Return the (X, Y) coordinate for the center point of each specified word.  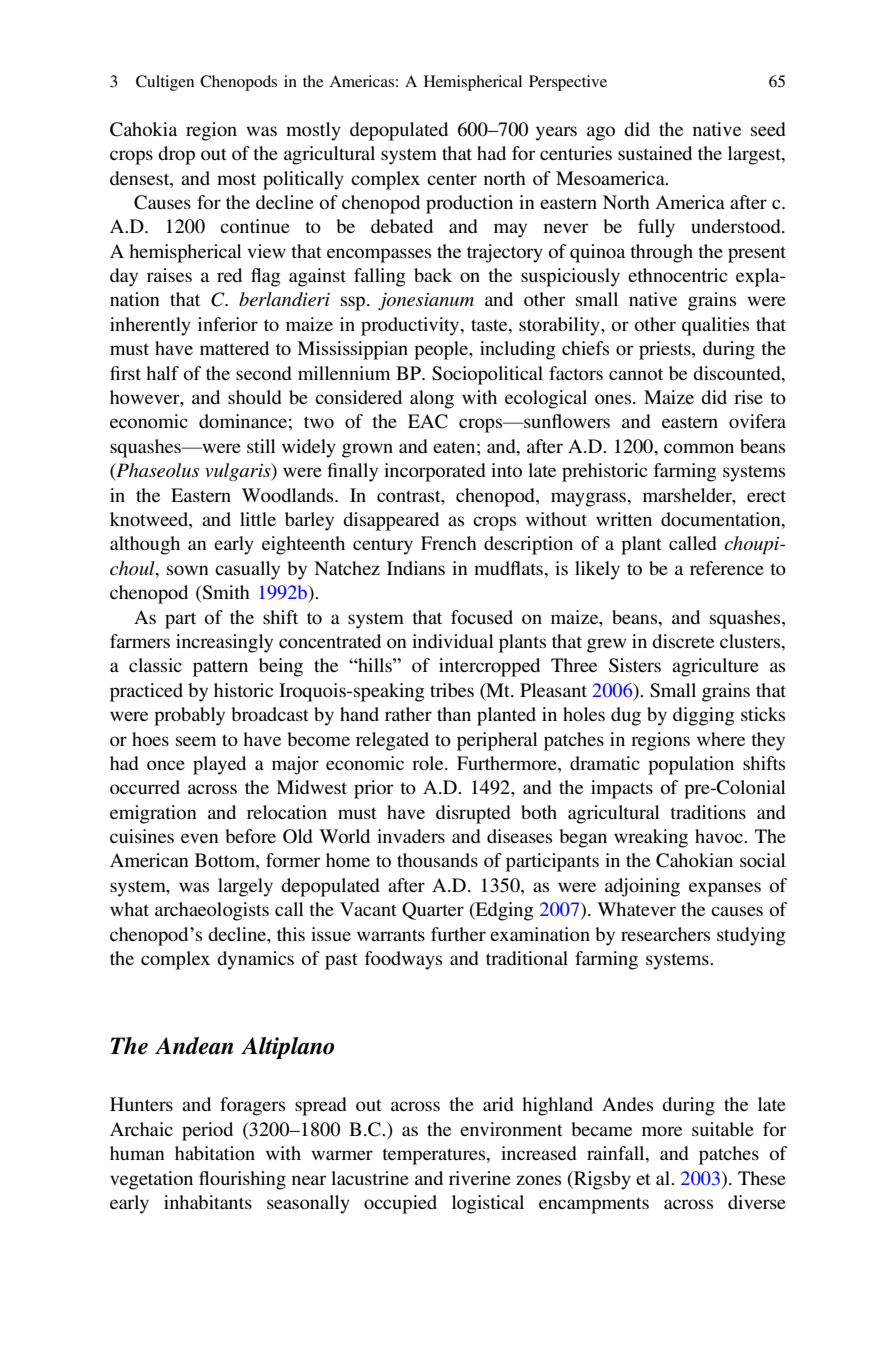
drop (176, 155)
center (452, 179)
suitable (723, 1129)
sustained (655, 153)
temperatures (435, 1156)
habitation (215, 1153)
